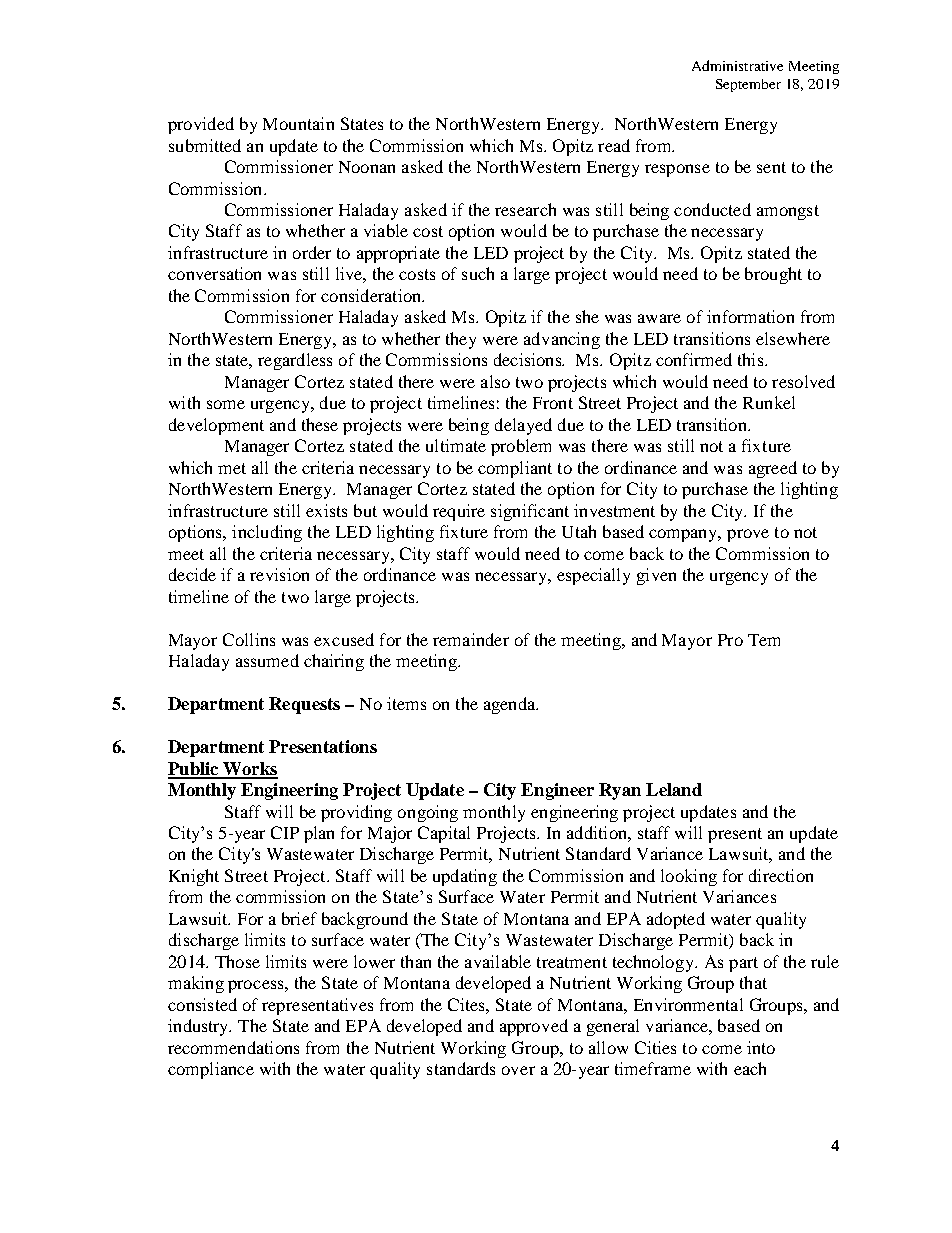  What do you see at coordinates (530, 512) in the screenshot?
I see `significant` at bounding box center [530, 512].
